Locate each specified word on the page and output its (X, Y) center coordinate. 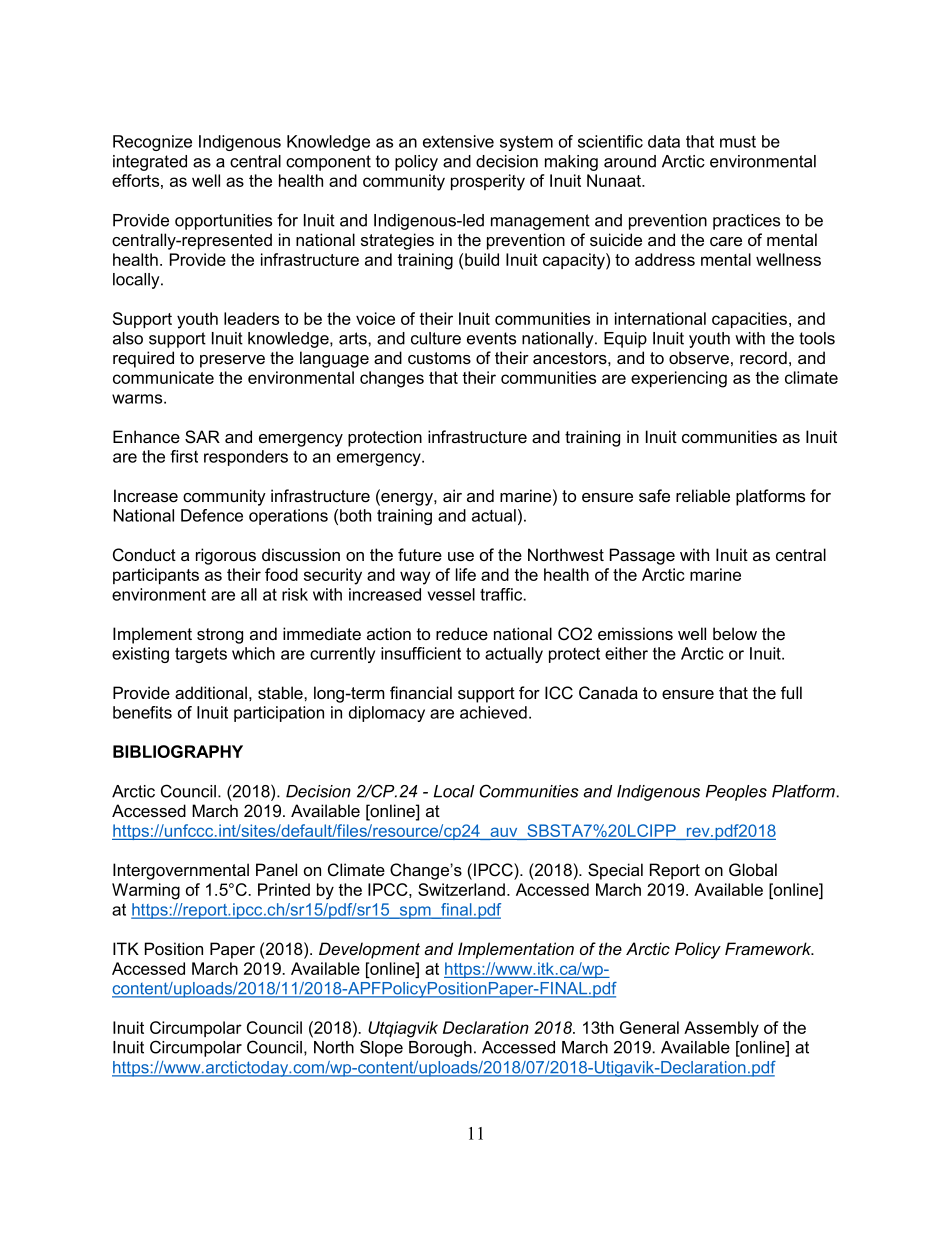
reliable (703, 495)
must (738, 142)
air (452, 496)
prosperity (488, 182)
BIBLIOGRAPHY (178, 751)
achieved (493, 712)
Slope (381, 1048)
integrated (150, 163)
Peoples (736, 793)
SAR (202, 437)
